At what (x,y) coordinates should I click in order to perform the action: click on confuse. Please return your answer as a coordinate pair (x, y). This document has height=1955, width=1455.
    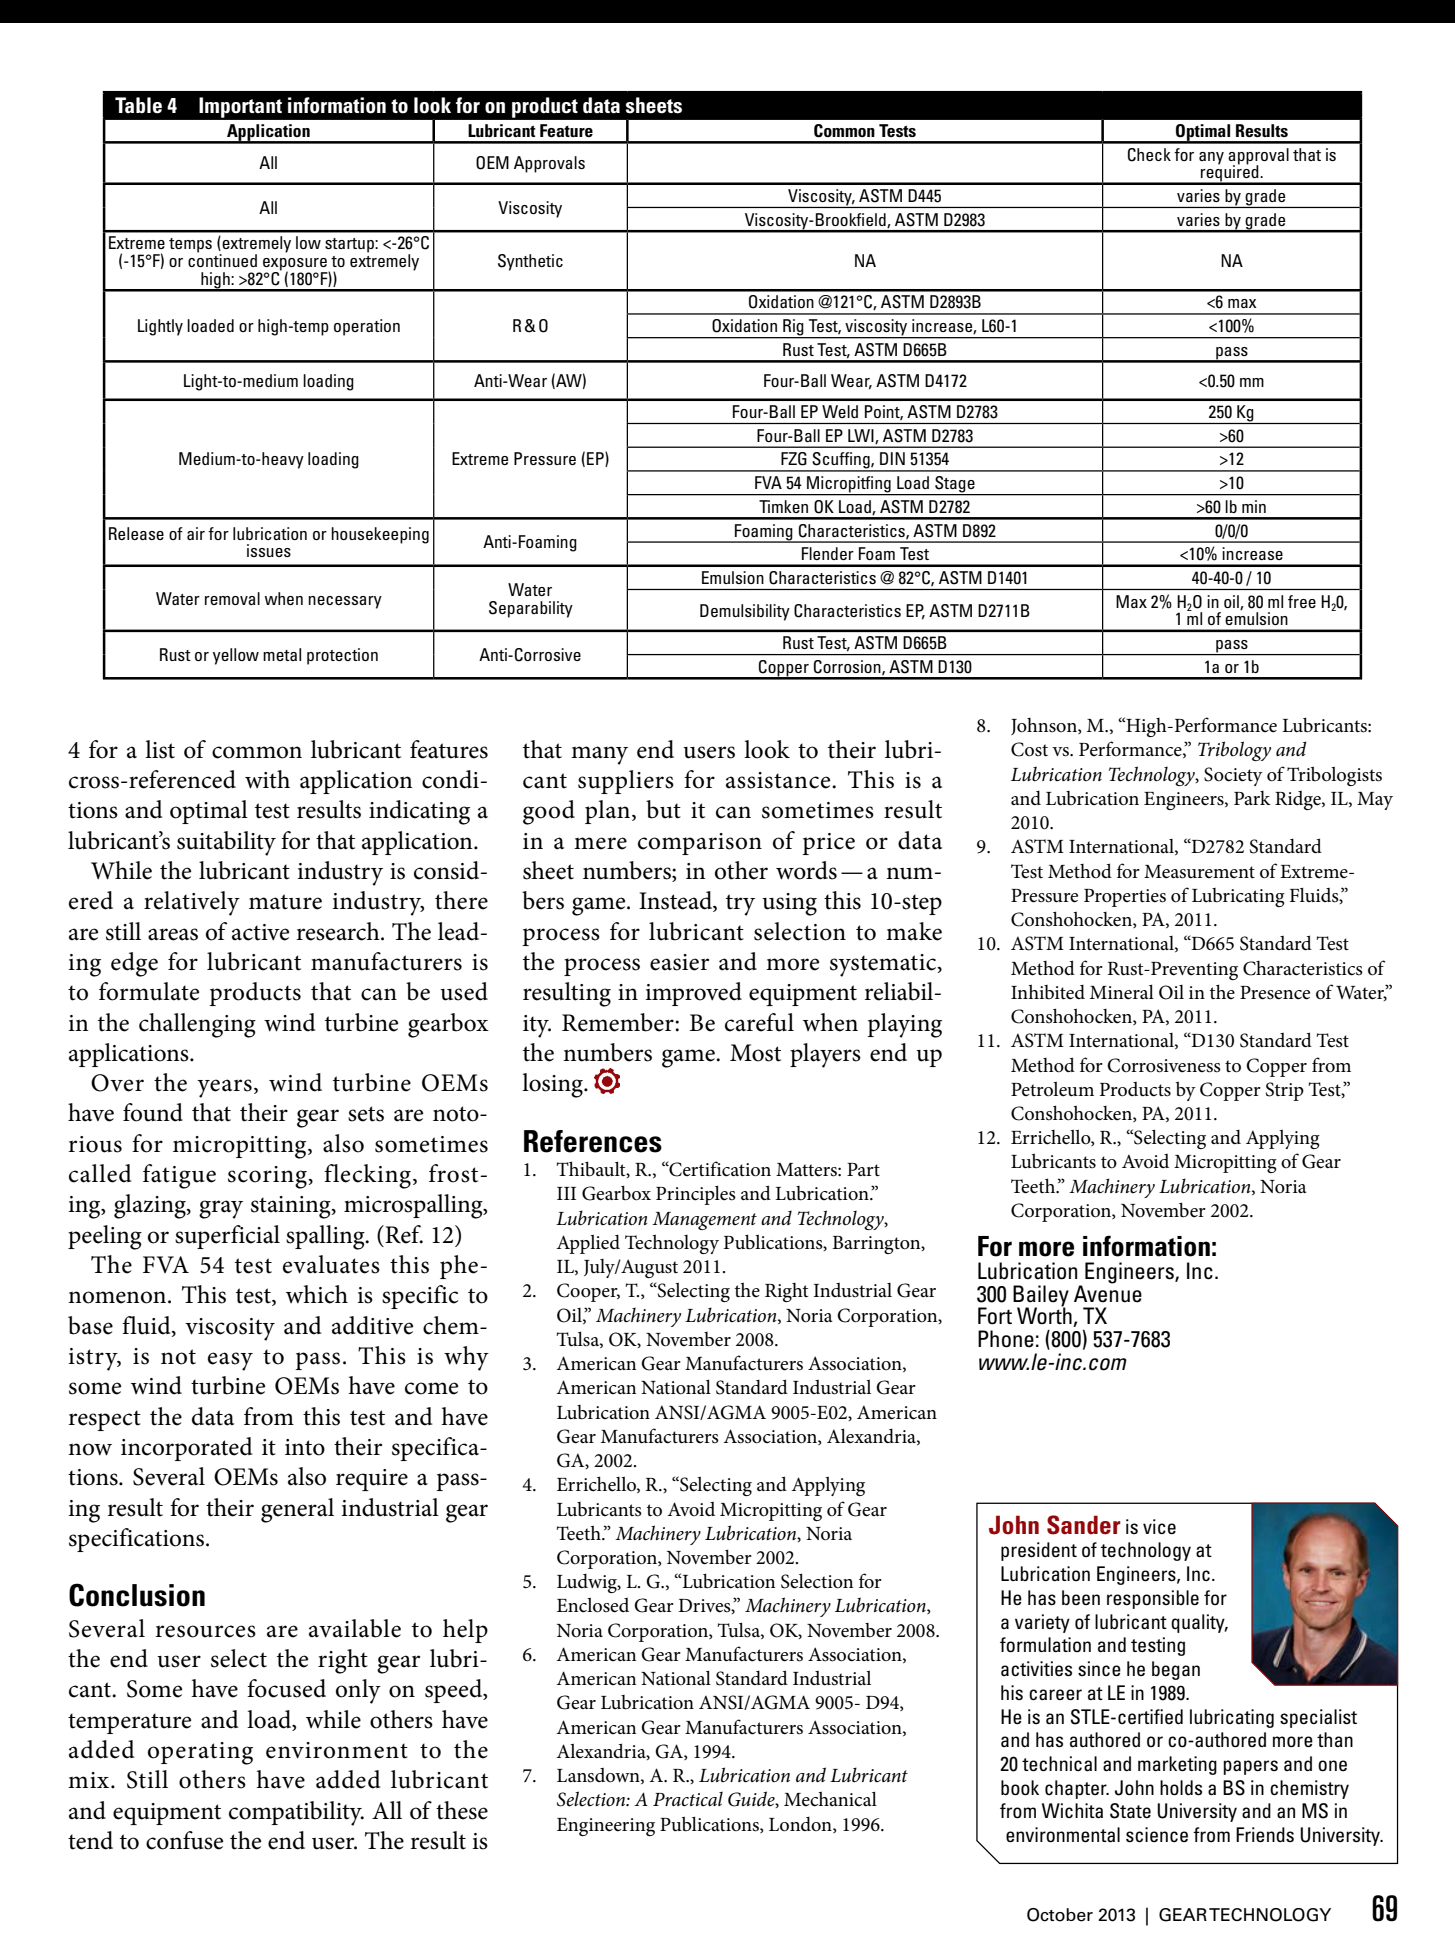
    Looking at the image, I should click on (184, 1840).
